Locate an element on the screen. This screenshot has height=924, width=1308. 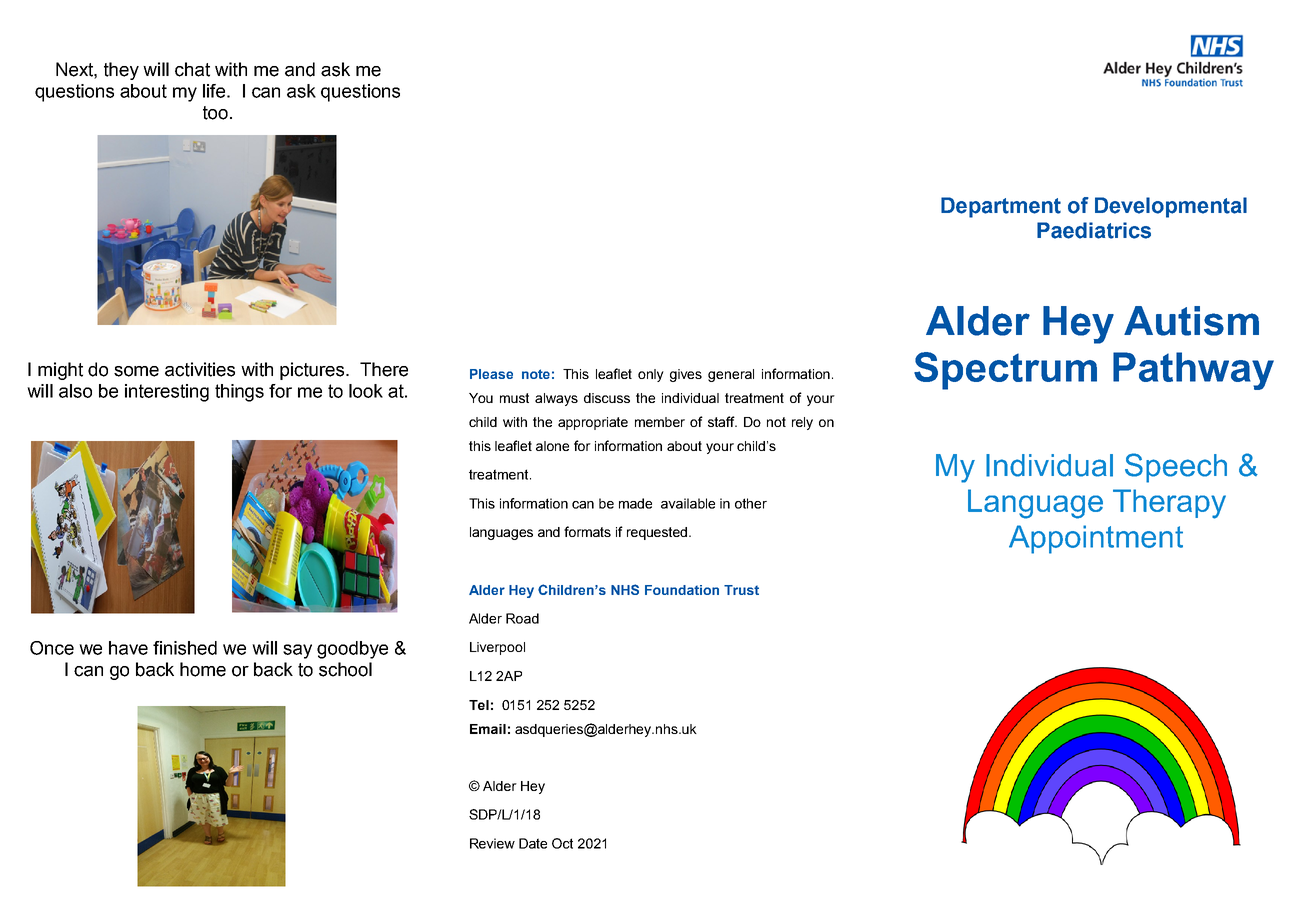
too is located at coordinates (215, 113).
